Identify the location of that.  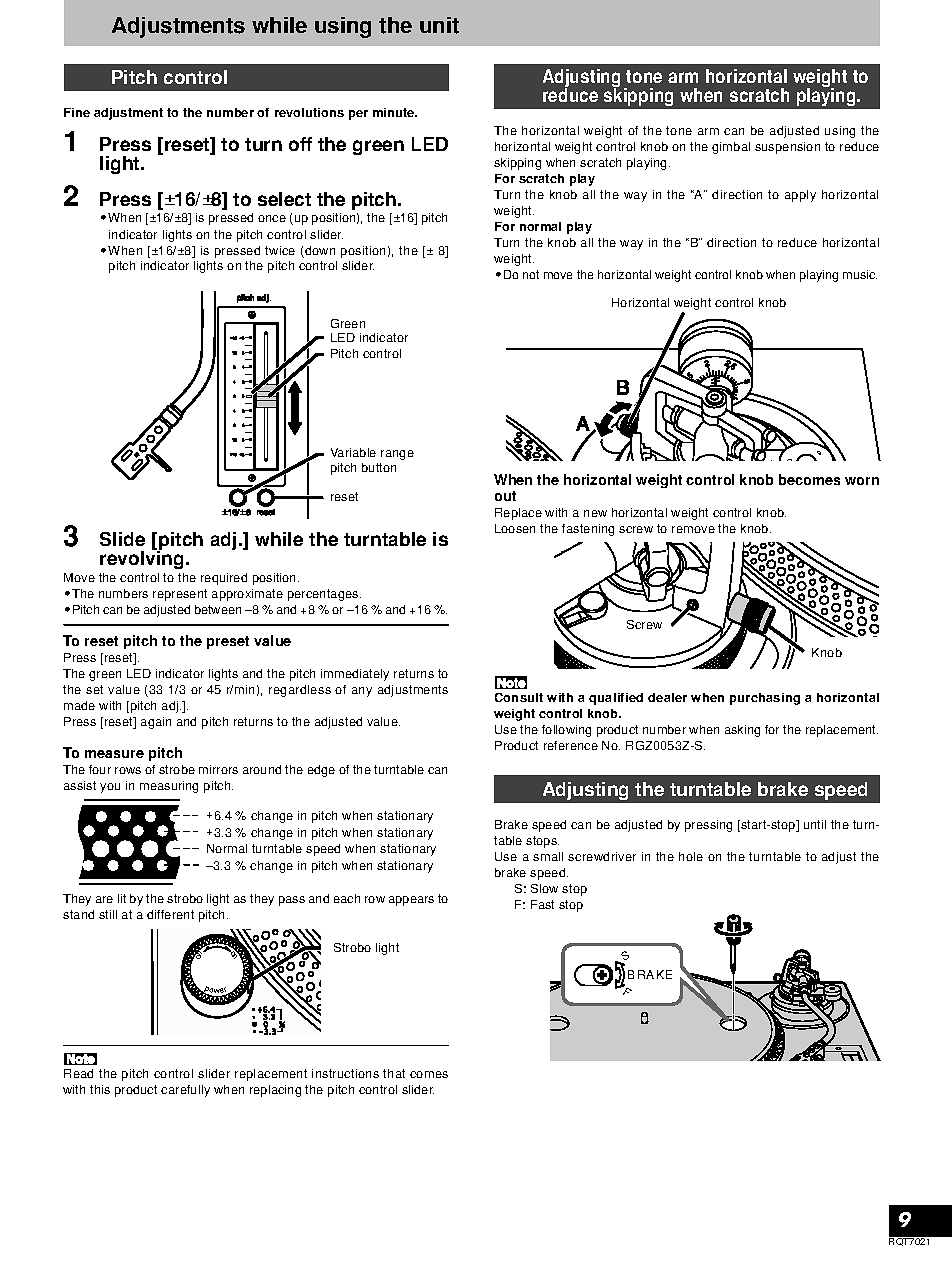
(394, 1073).
